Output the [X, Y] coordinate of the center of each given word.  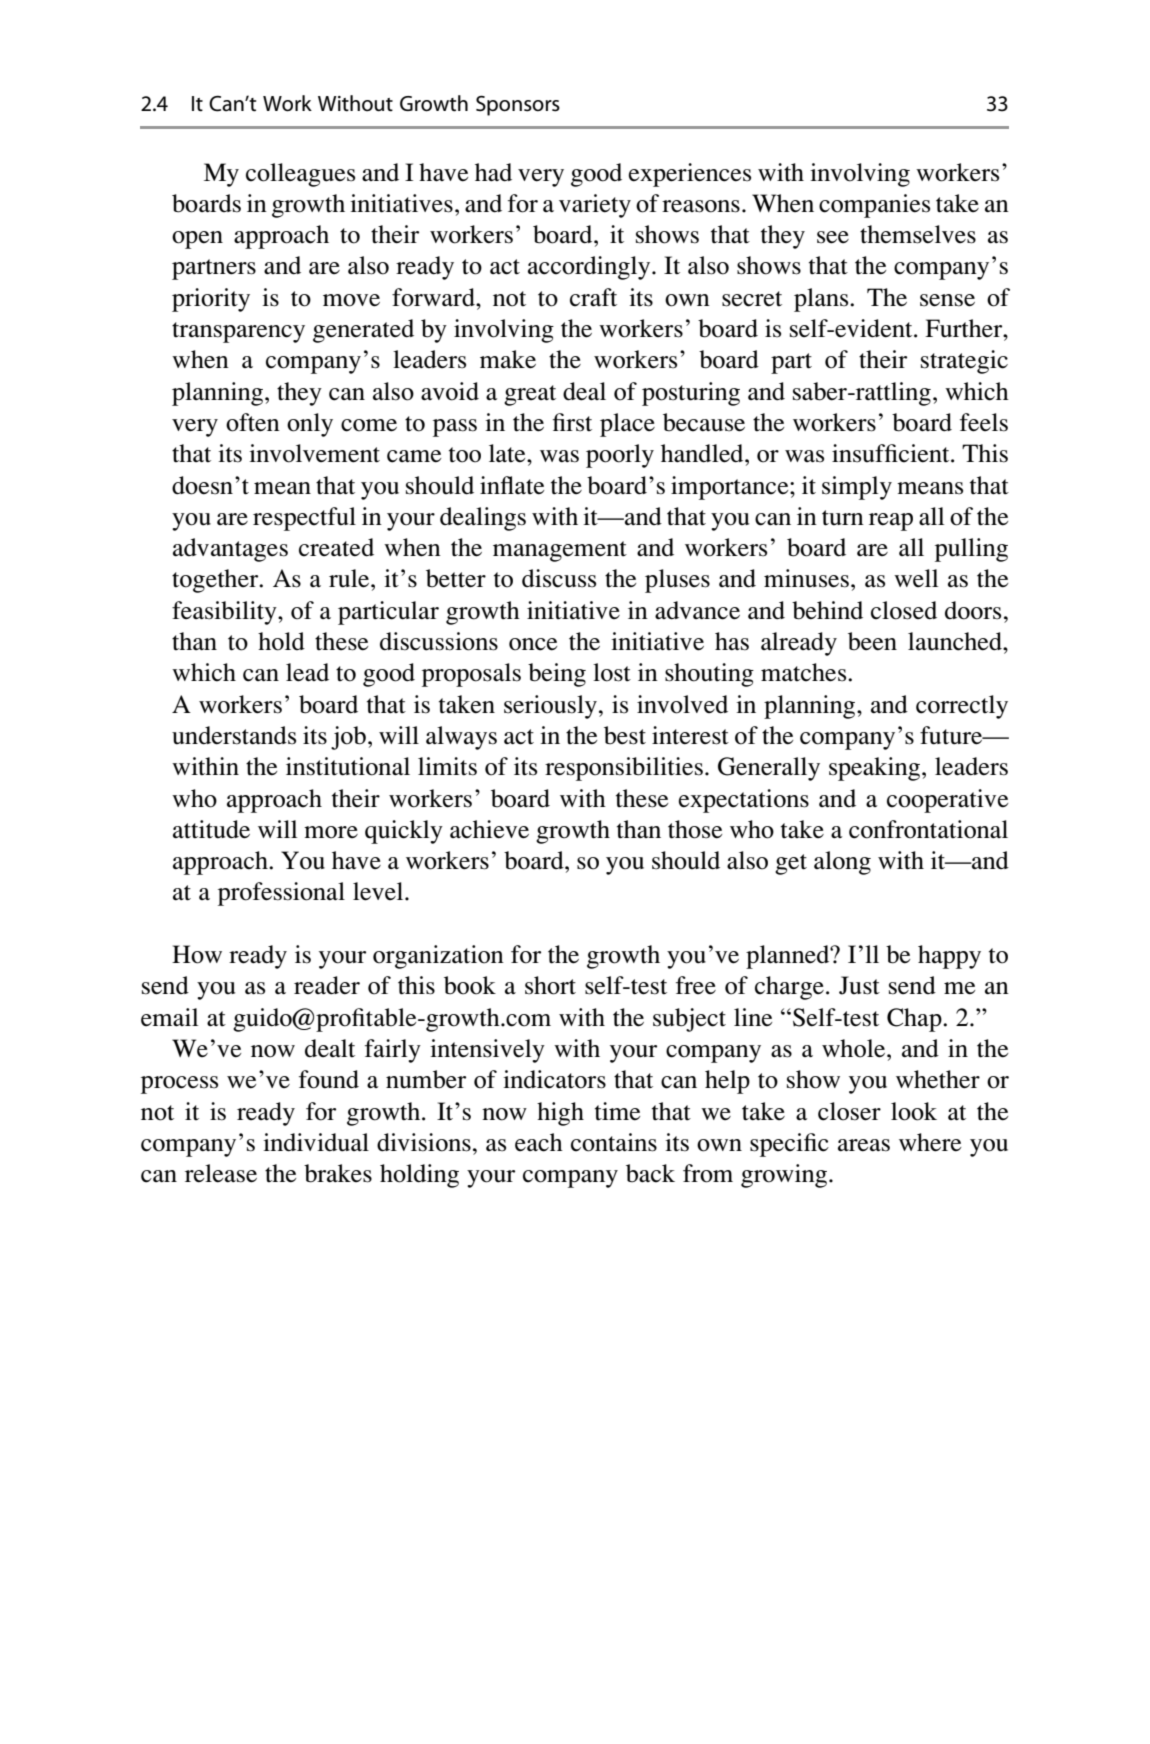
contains [614, 1142]
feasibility [225, 613]
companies [874, 206]
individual [316, 1142]
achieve [489, 829]
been [872, 641]
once [533, 644]
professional [281, 894]
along [842, 863]
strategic [964, 362]
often [253, 422]
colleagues [300, 175]
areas [864, 1145]
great [530, 395]
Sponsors [518, 106]
